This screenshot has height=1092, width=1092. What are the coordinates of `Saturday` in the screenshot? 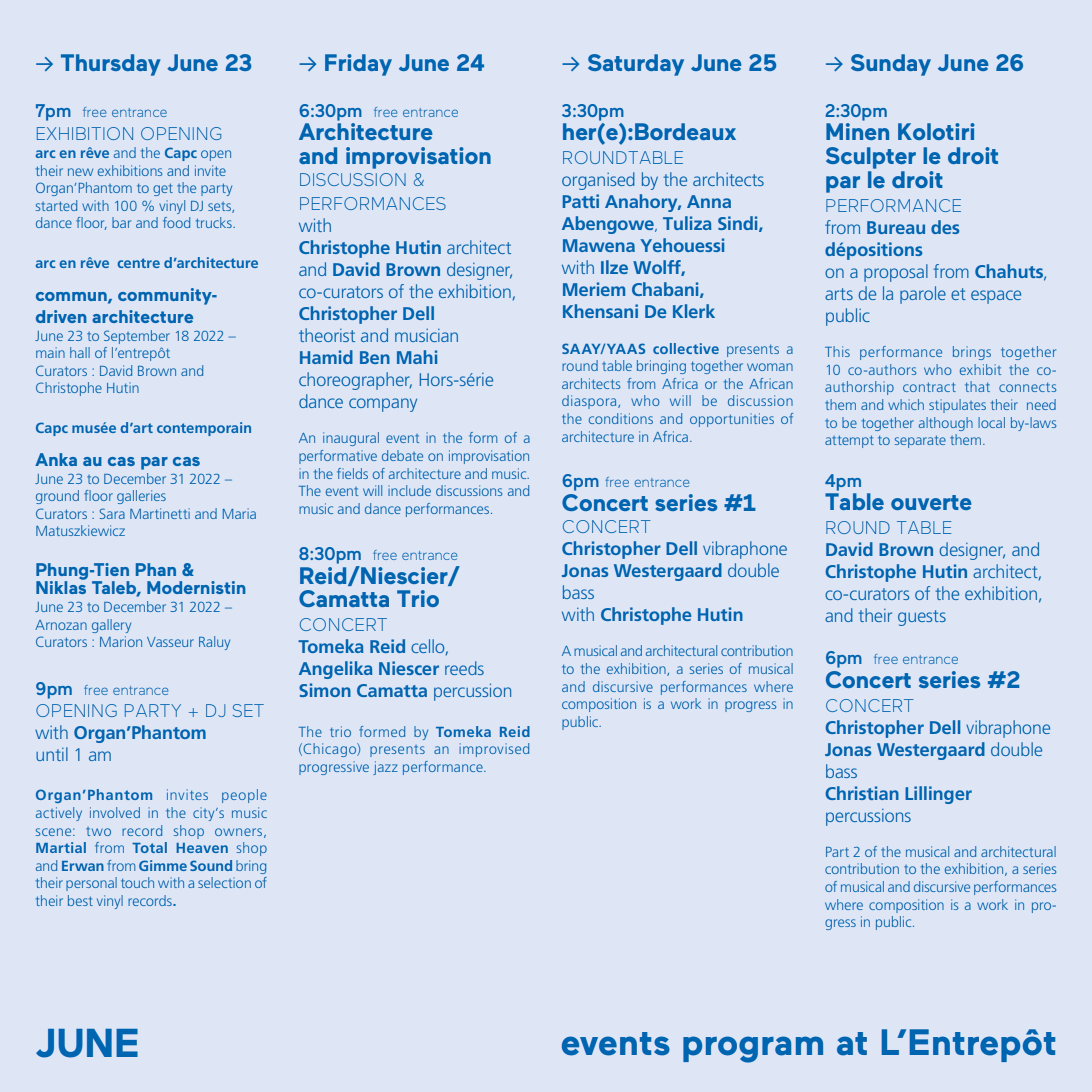 It's located at (636, 65).
